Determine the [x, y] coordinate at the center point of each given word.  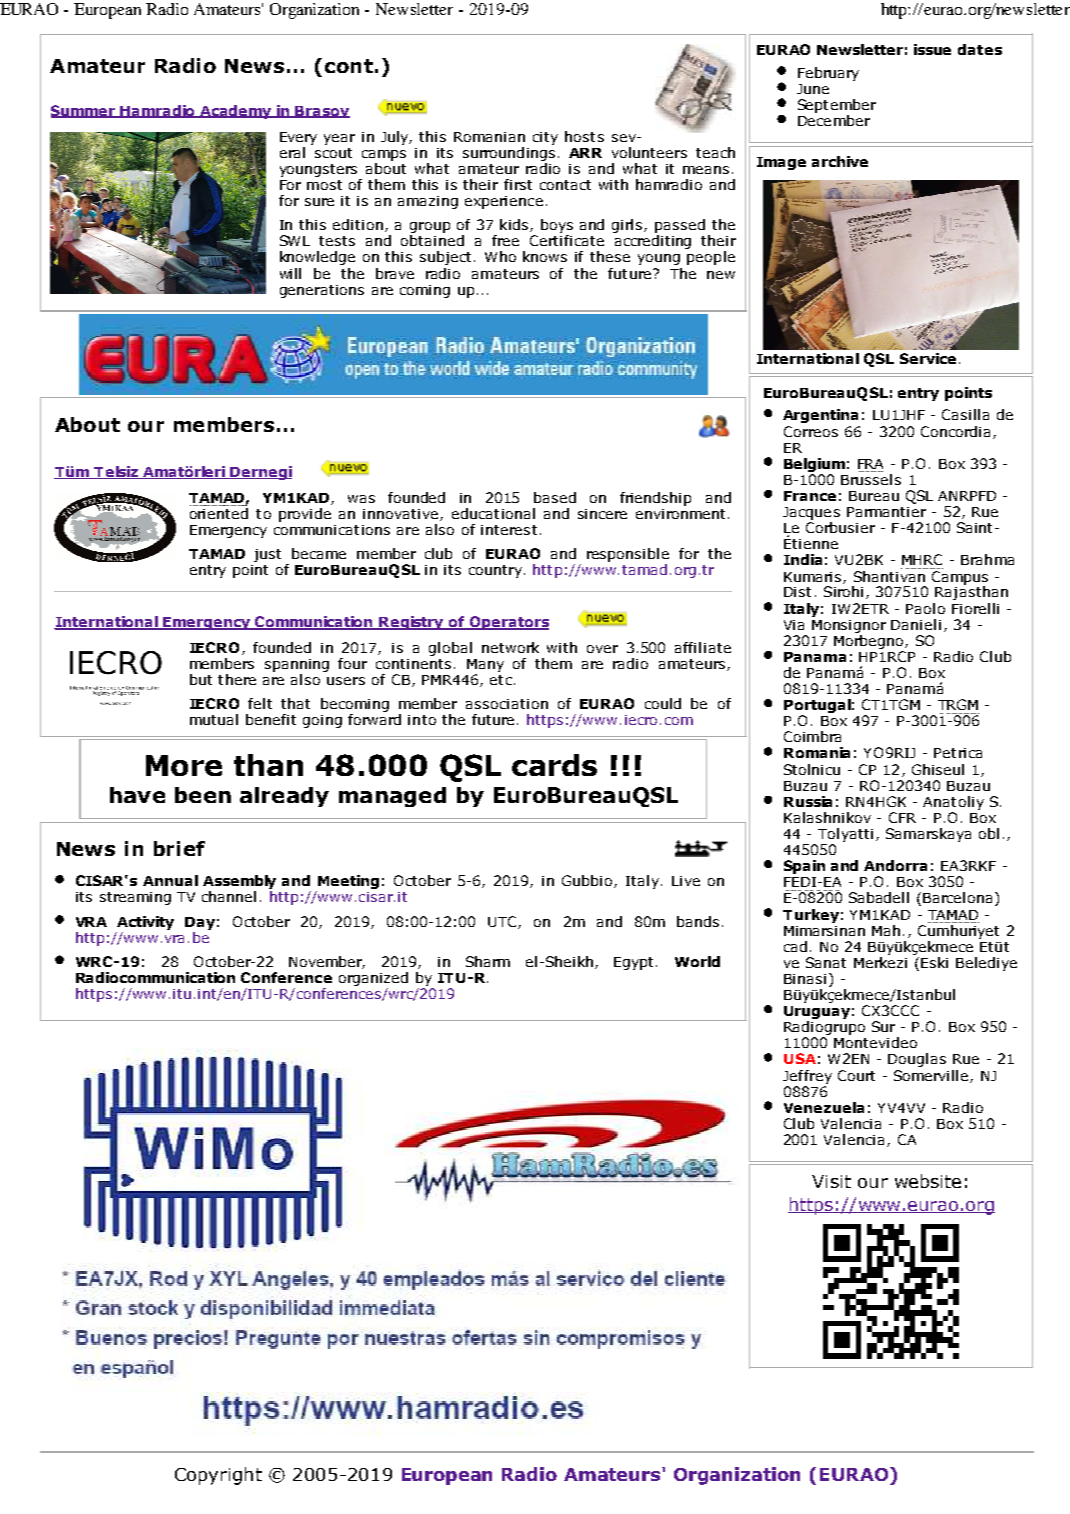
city [545, 138]
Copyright [218, 1476]
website [928, 1181]
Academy [237, 112]
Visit [831, 1181]
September [837, 106]
